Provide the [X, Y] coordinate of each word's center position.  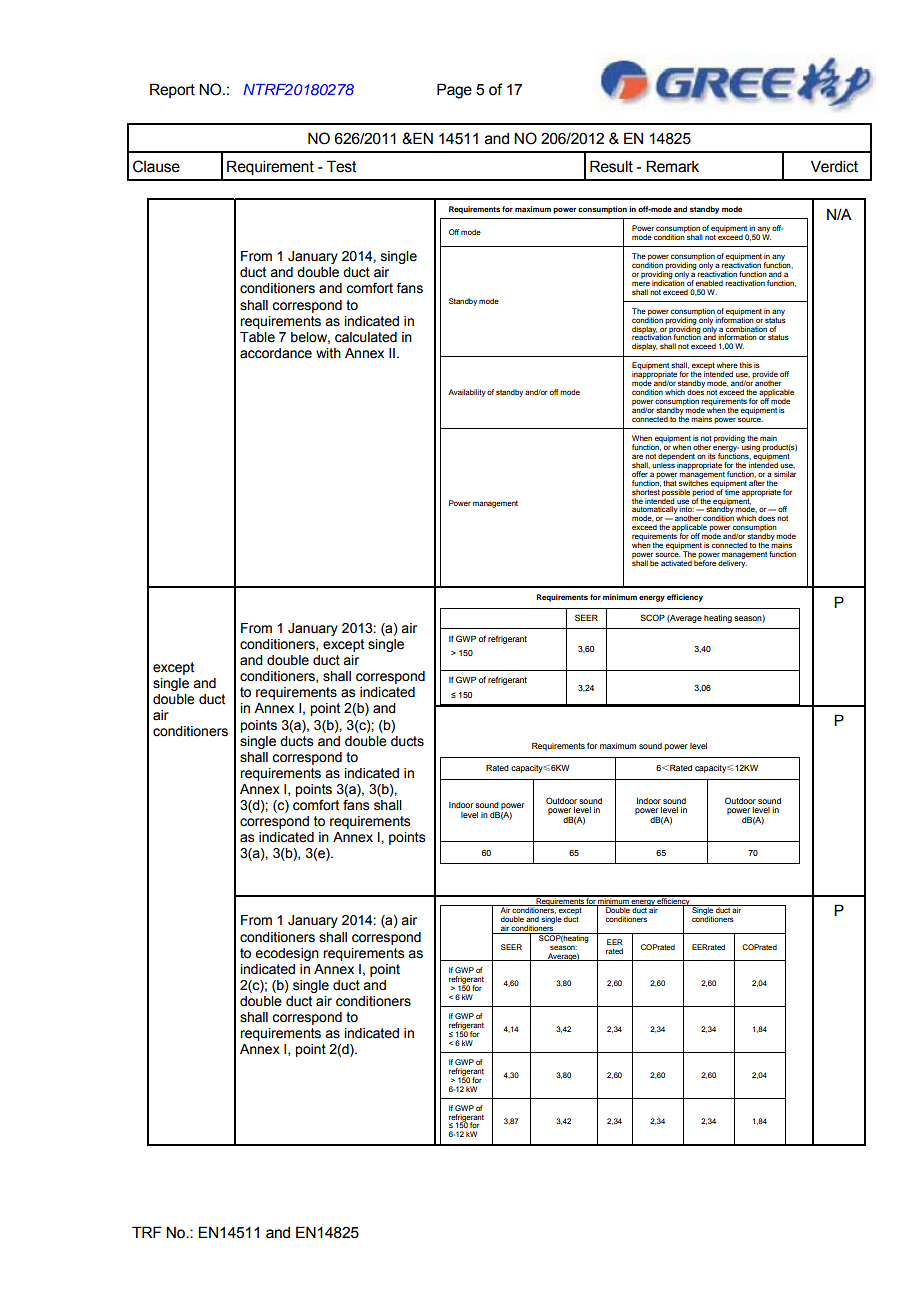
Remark [672, 166]
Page [454, 91]
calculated [366, 337]
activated [676, 563]
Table [257, 337]
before [705, 562]
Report [172, 90]
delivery [732, 563]
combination [746, 329]
